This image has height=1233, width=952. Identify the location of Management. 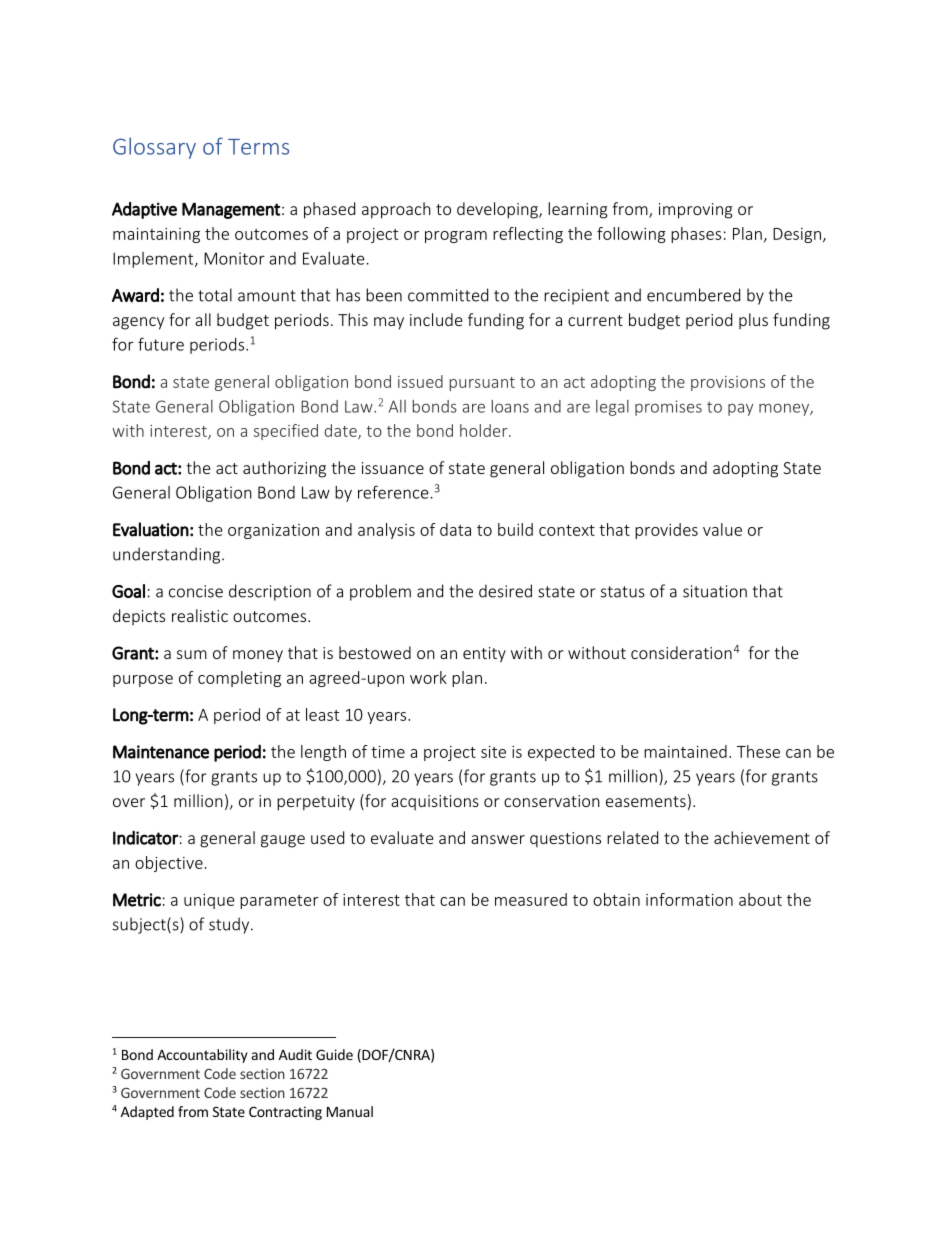
(231, 210).
